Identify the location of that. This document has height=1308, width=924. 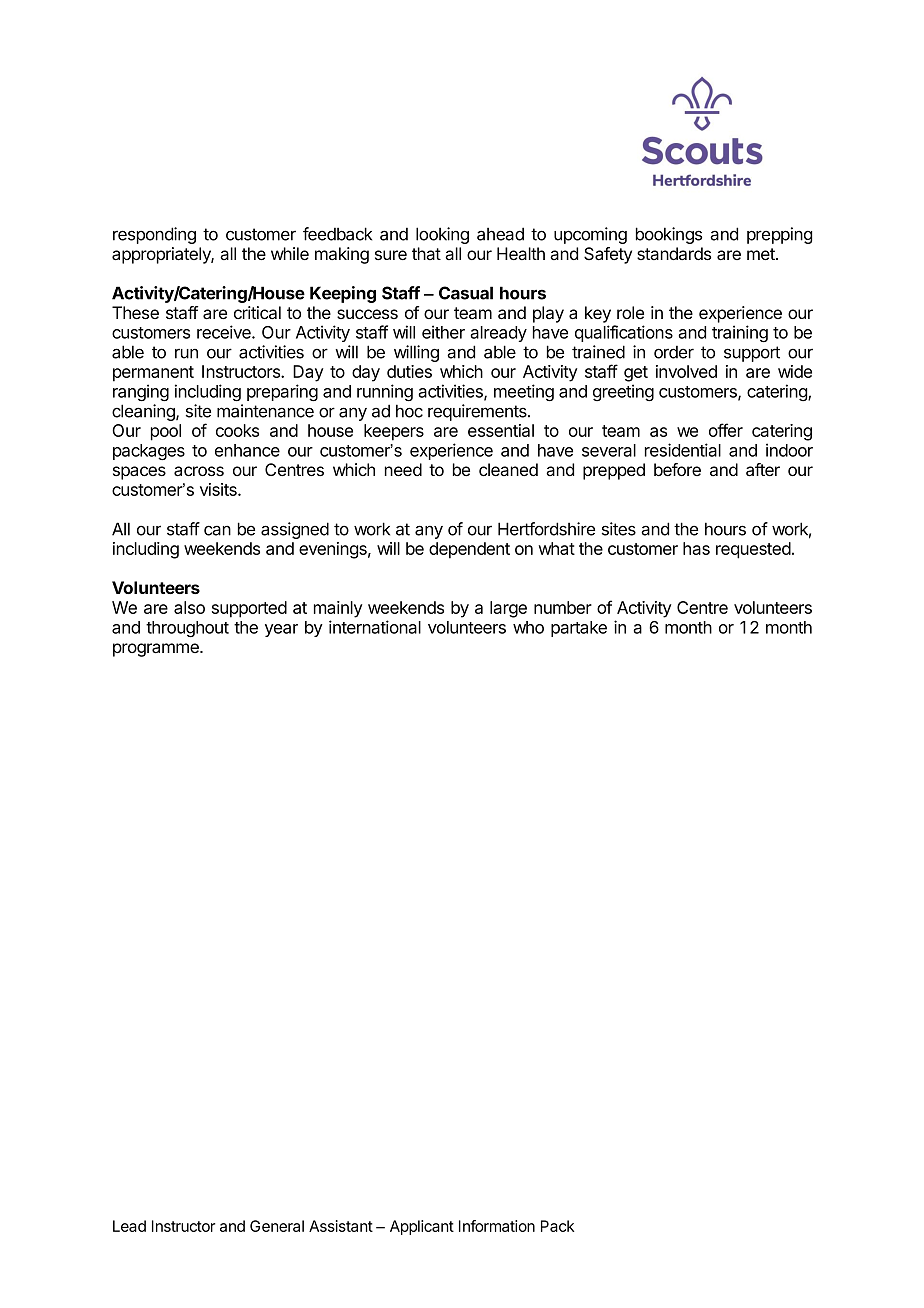
(426, 253).
